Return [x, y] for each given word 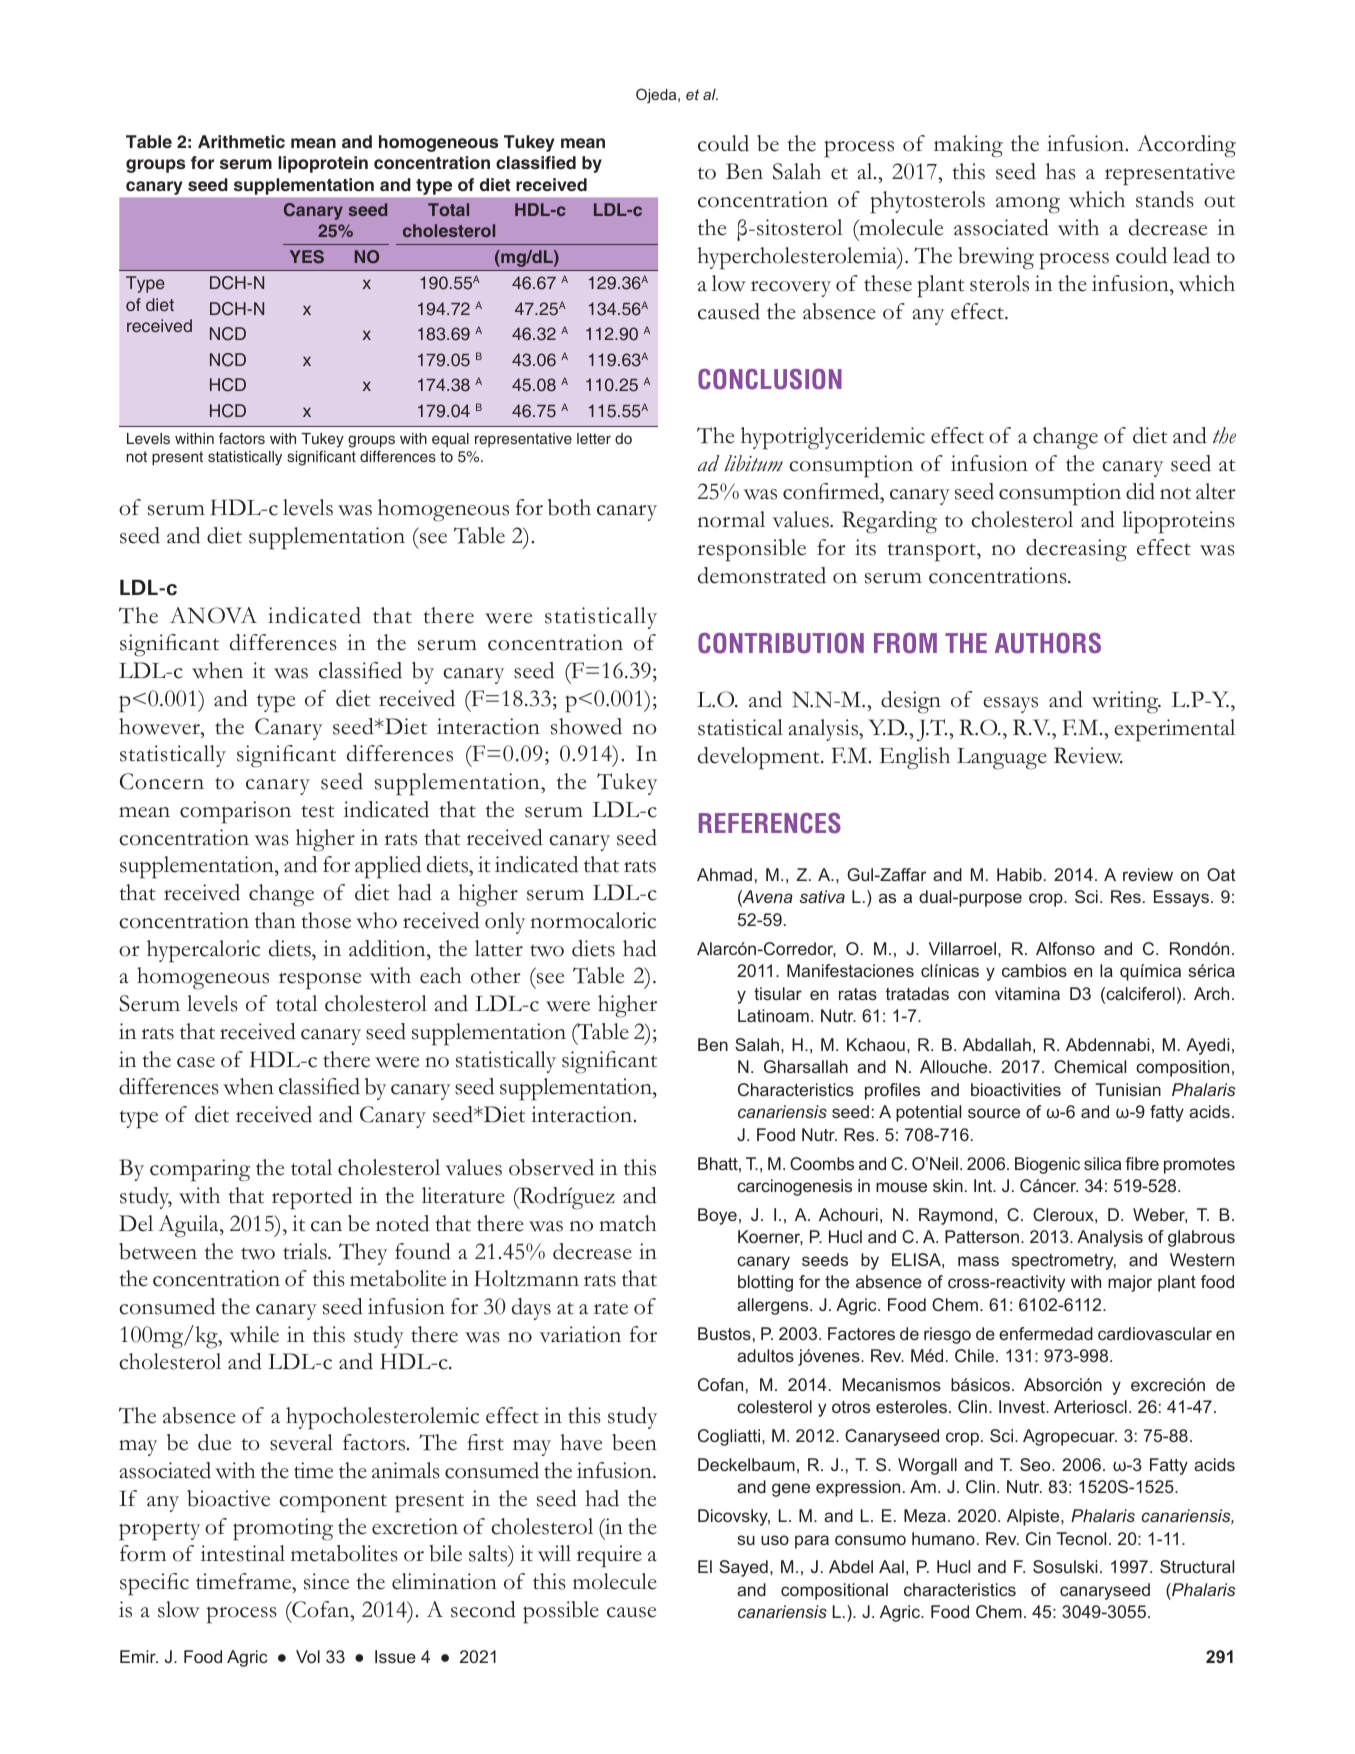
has [1061, 171]
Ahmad [724, 874]
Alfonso [1065, 948]
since [326, 1581]
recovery [791, 289]
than [275, 920]
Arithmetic [241, 142]
